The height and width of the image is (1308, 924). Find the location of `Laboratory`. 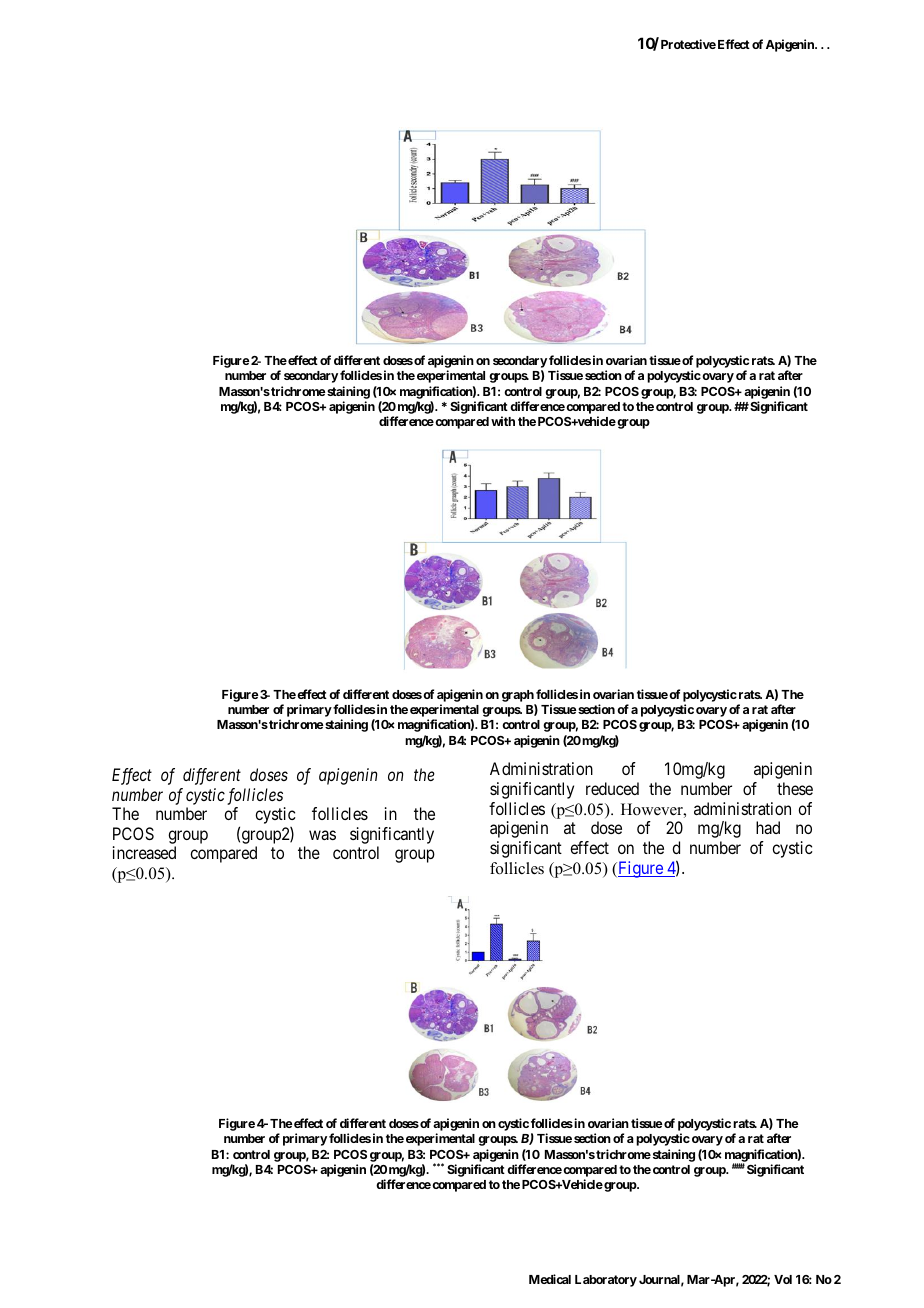

Laboratory is located at coordinates (606, 1281).
